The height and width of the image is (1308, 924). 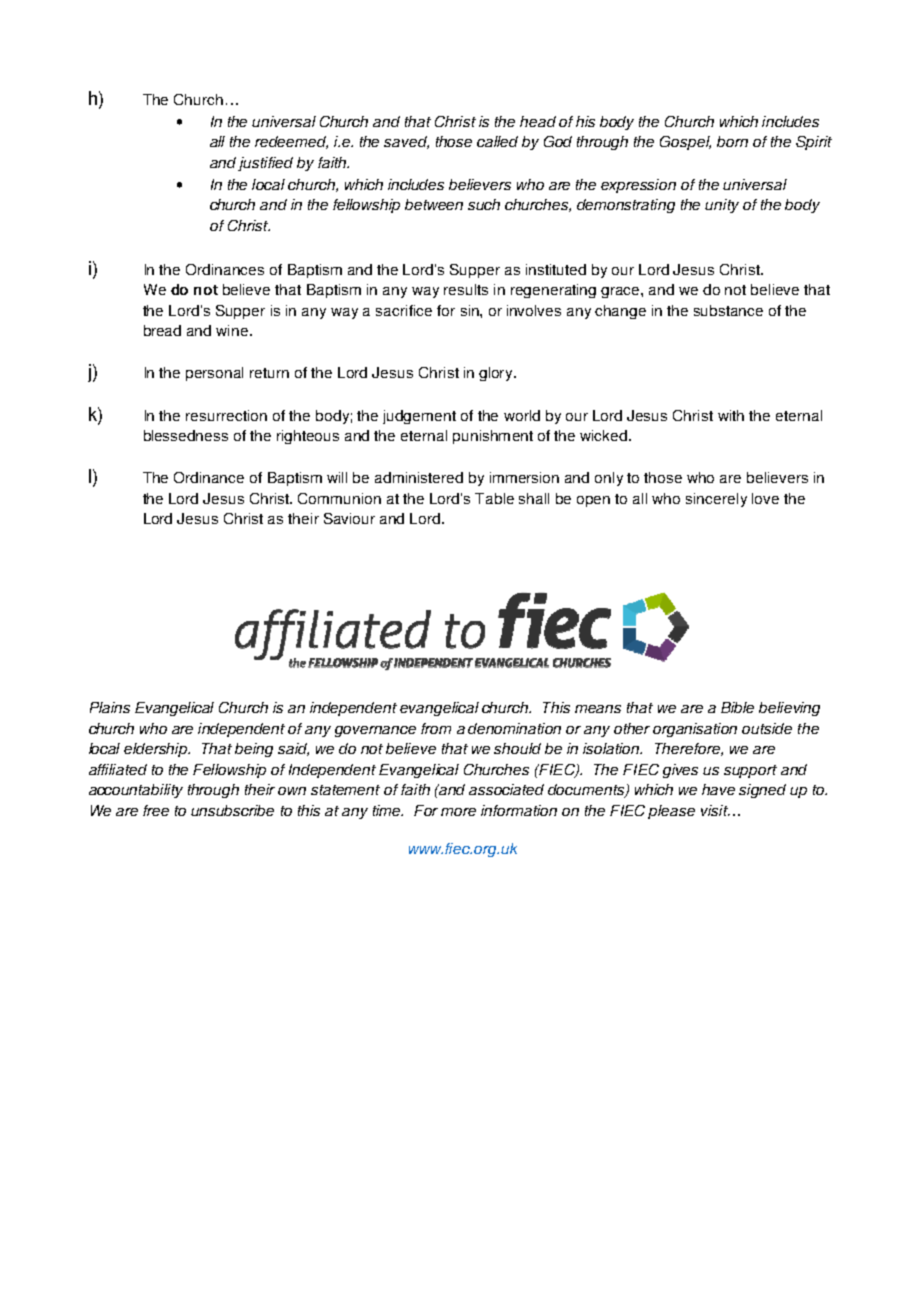 What do you see at coordinates (214, 374) in the image?
I see `personal` at bounding box center [214, 374].
